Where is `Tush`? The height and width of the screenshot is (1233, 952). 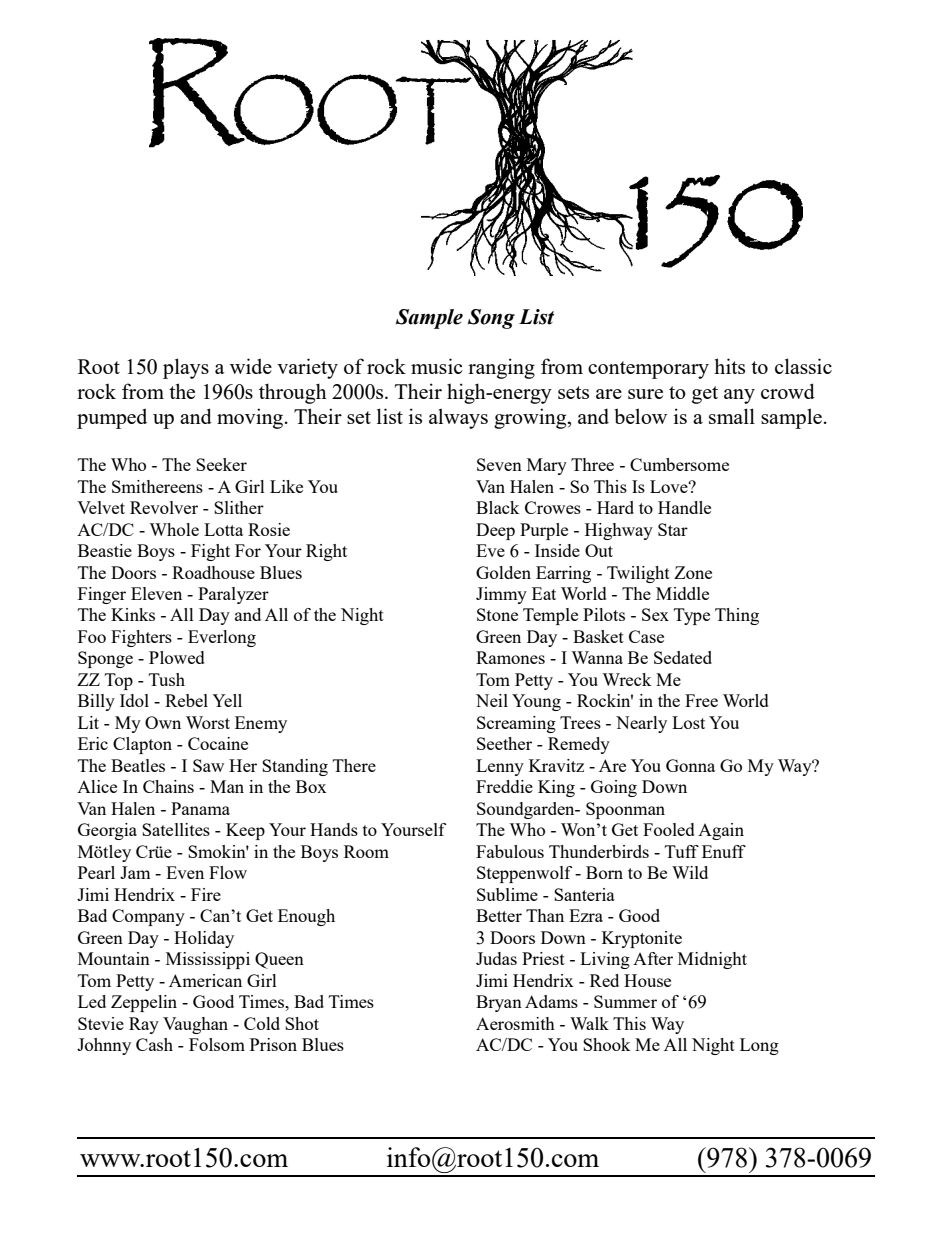
Tush is located at coordinates (167, 679).
